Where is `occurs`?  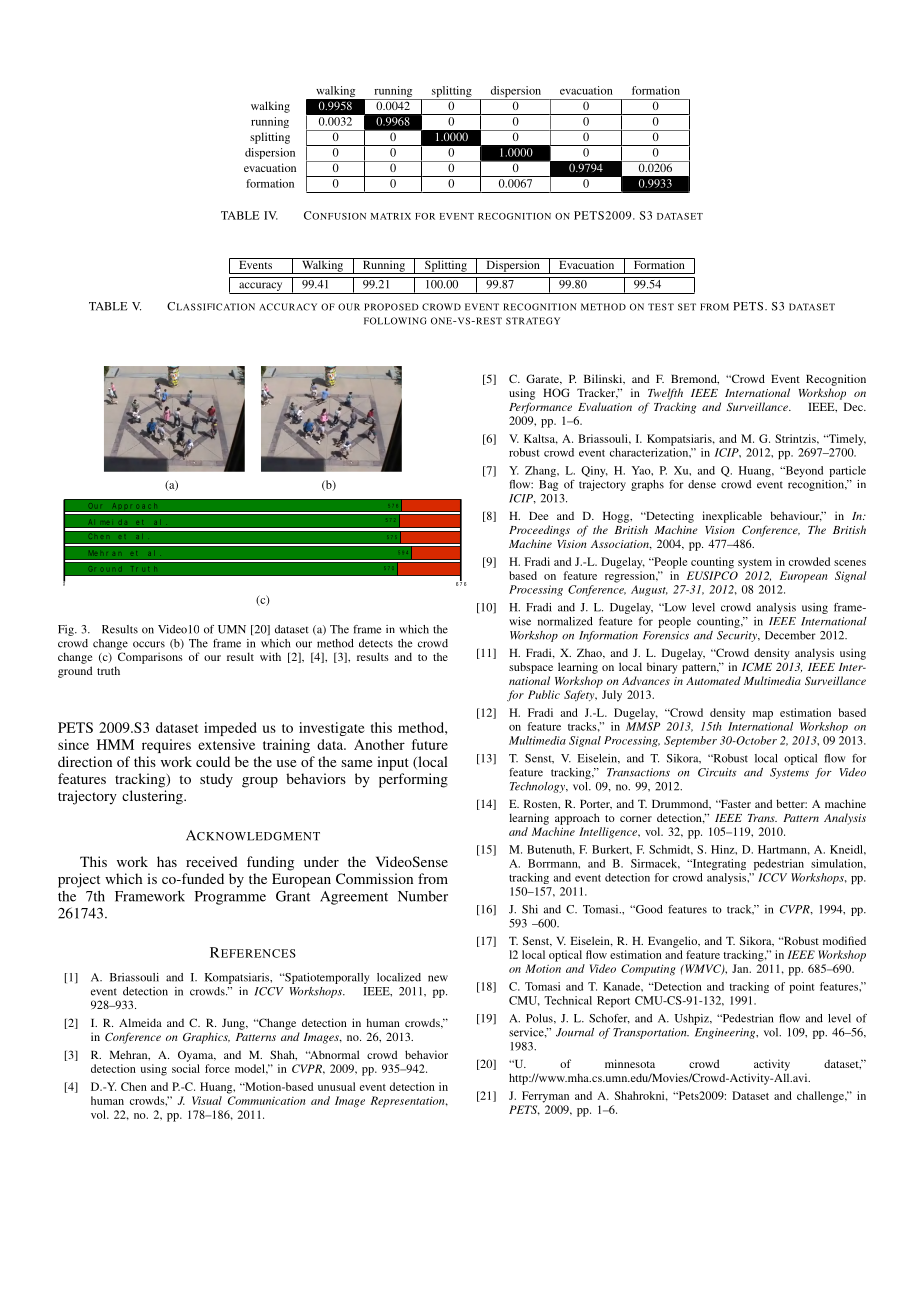
occurs is located at coordinates (149, 644).
